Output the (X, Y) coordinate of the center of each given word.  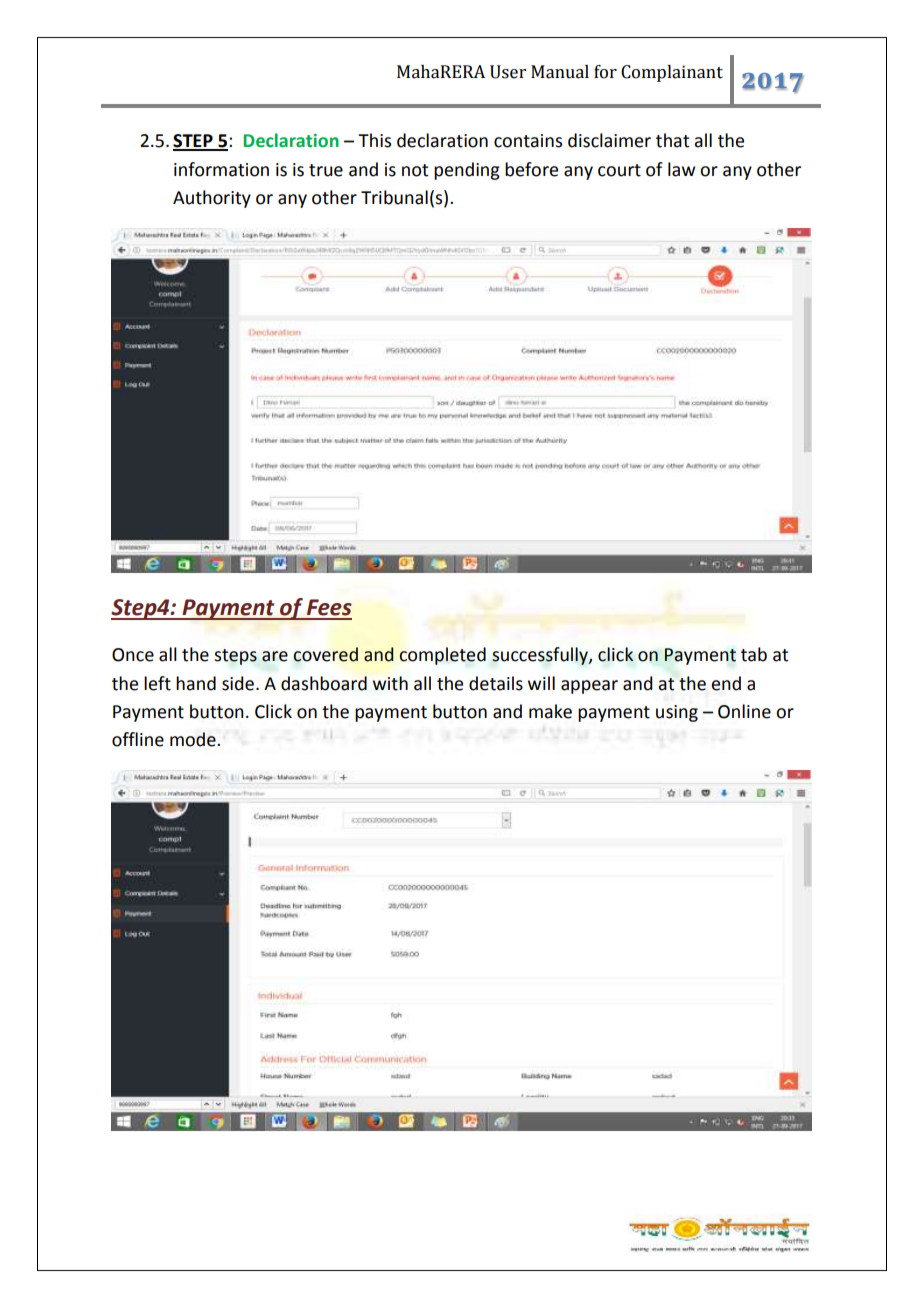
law (681, 169)
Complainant (672, 73)
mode (194, 739)
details (496, 683)
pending (467, 171)
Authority (212, 199)
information (221, 169)
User (508, 72)
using (677, 713)
